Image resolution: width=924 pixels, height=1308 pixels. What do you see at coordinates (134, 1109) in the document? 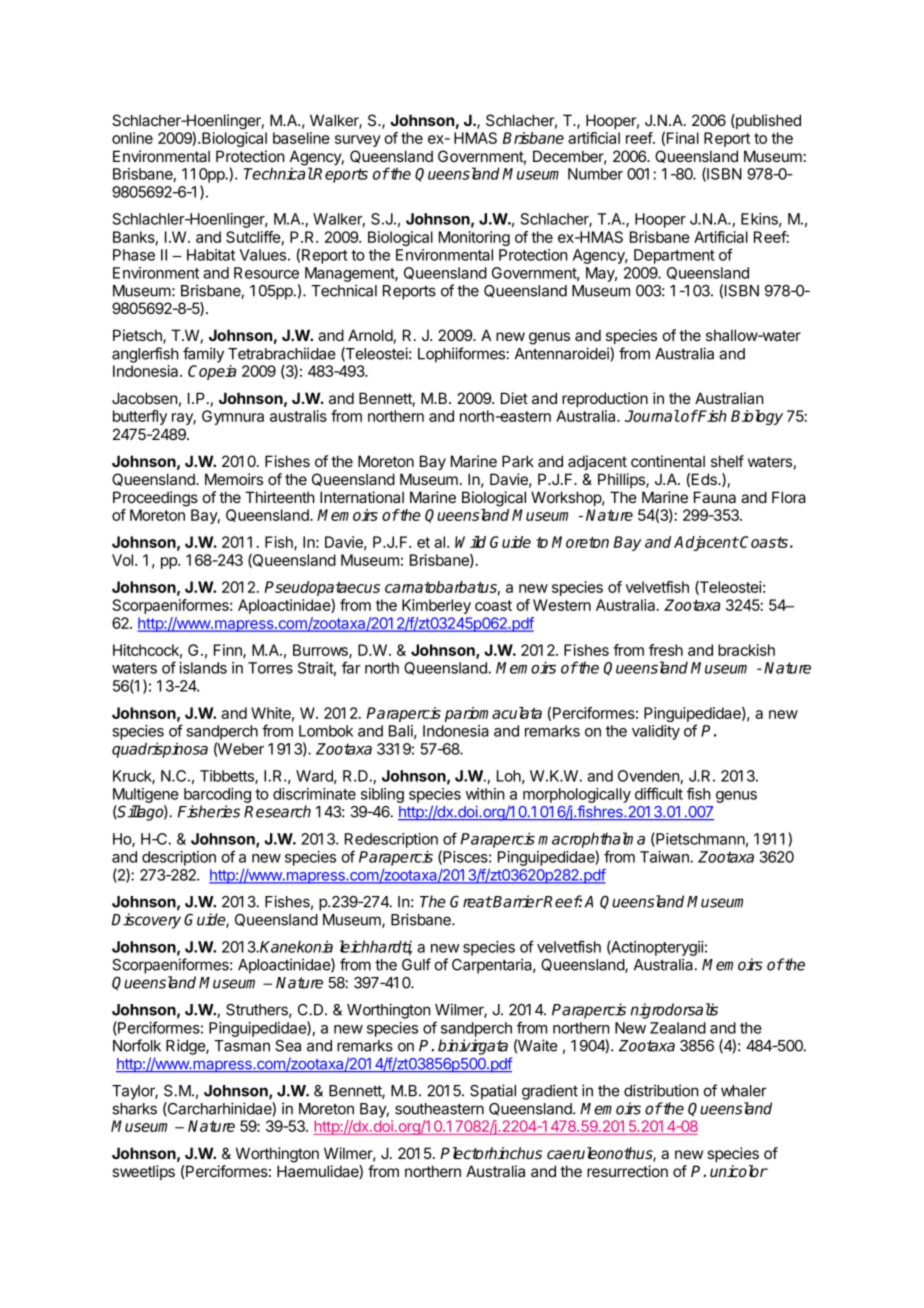
I see `sharks` at bounding box center [134, 1109].
